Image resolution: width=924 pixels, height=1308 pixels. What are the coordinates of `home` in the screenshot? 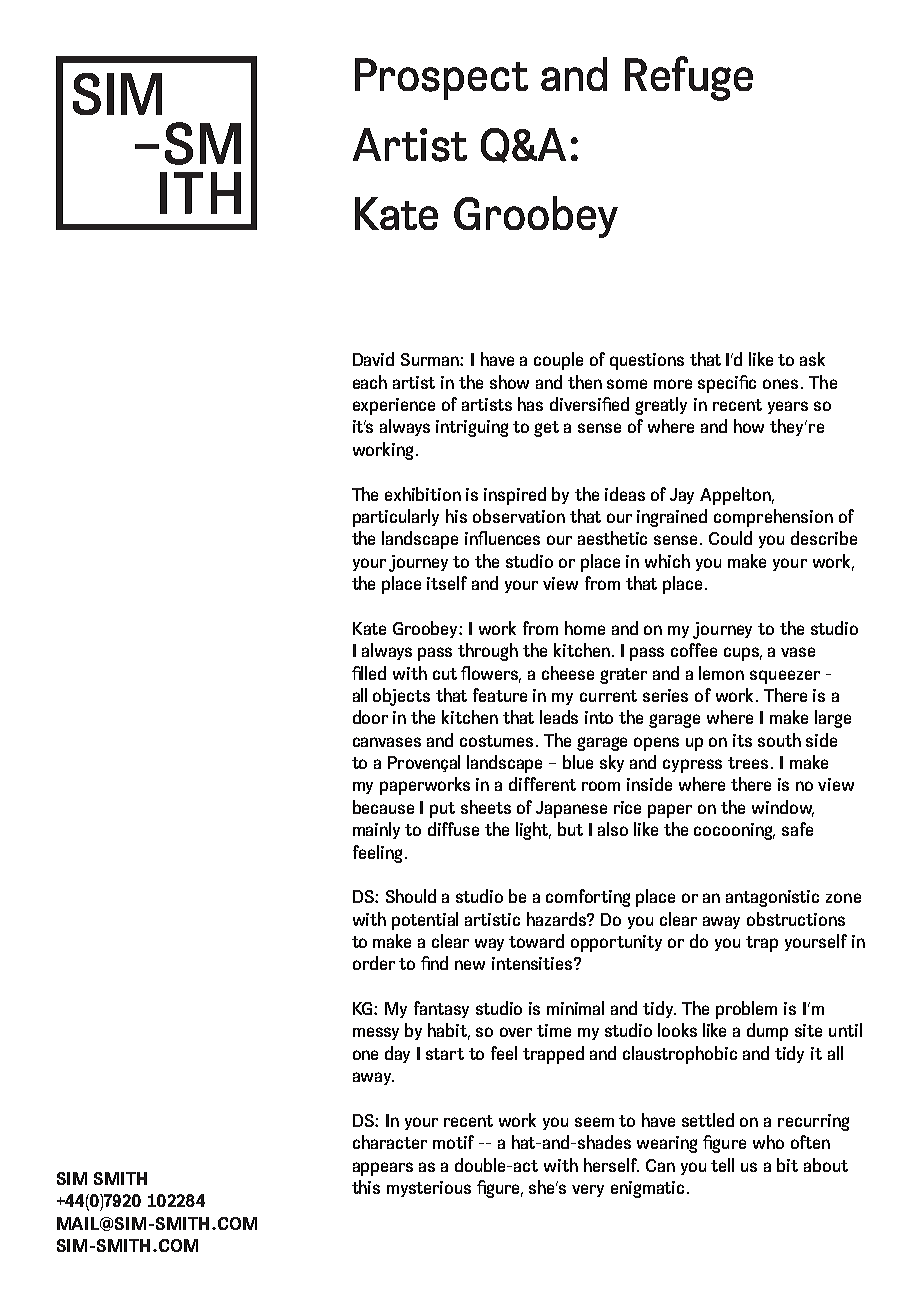 It's located at (585, 628).
